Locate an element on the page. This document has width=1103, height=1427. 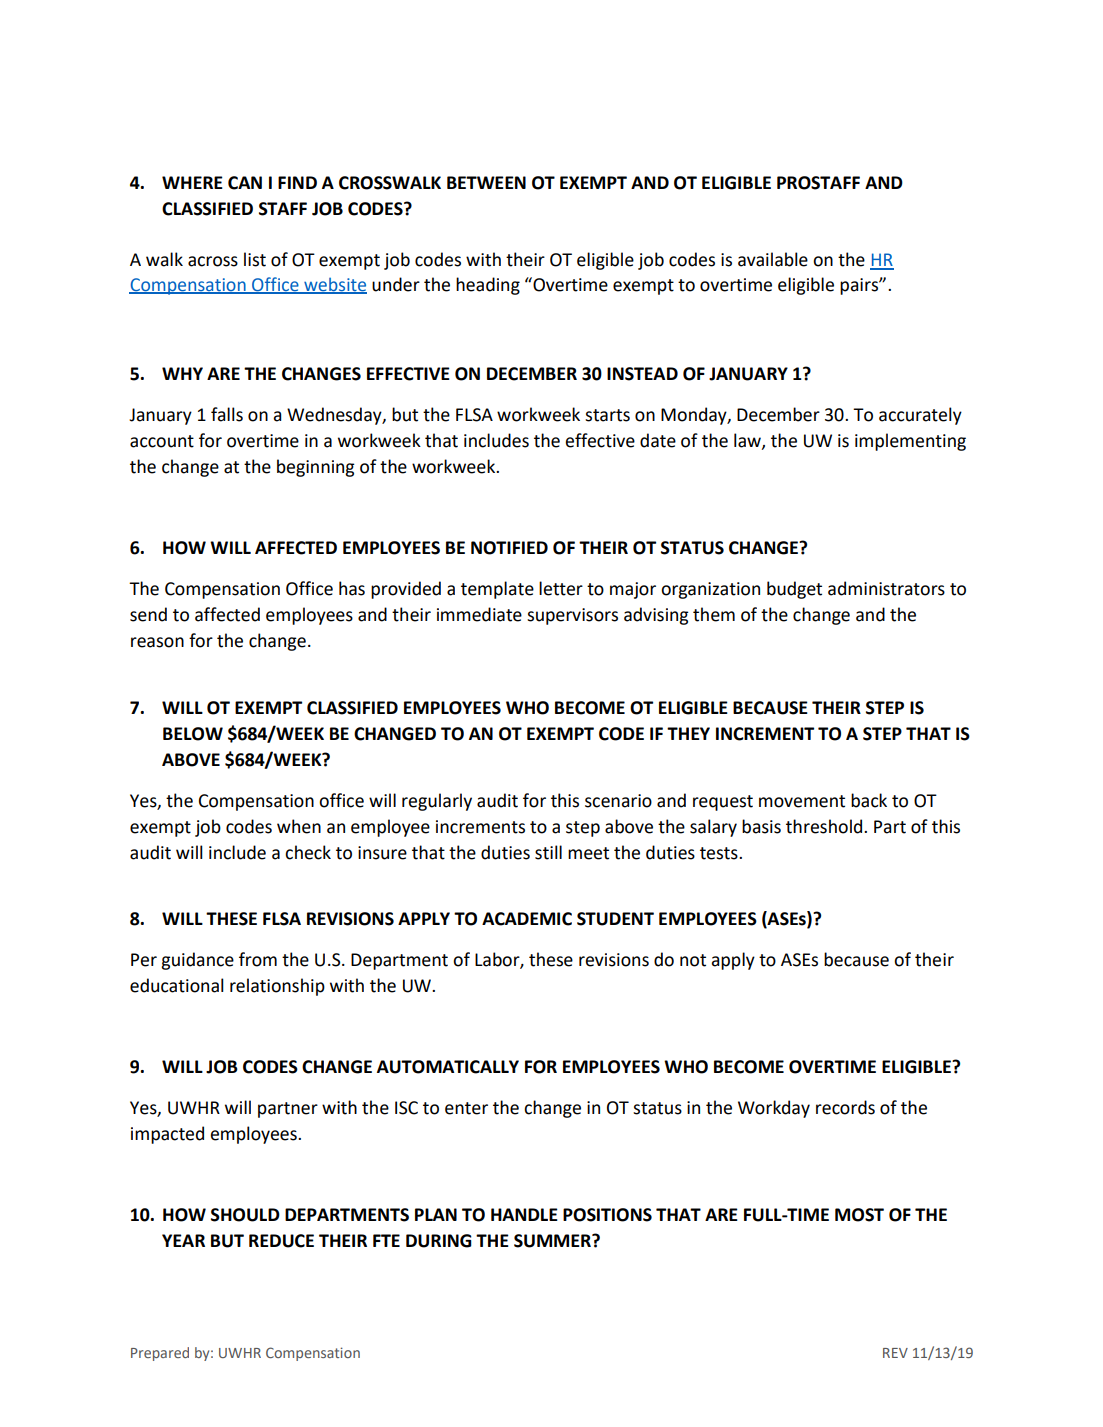
SUMMER is located at coordinates (553, 1241).
